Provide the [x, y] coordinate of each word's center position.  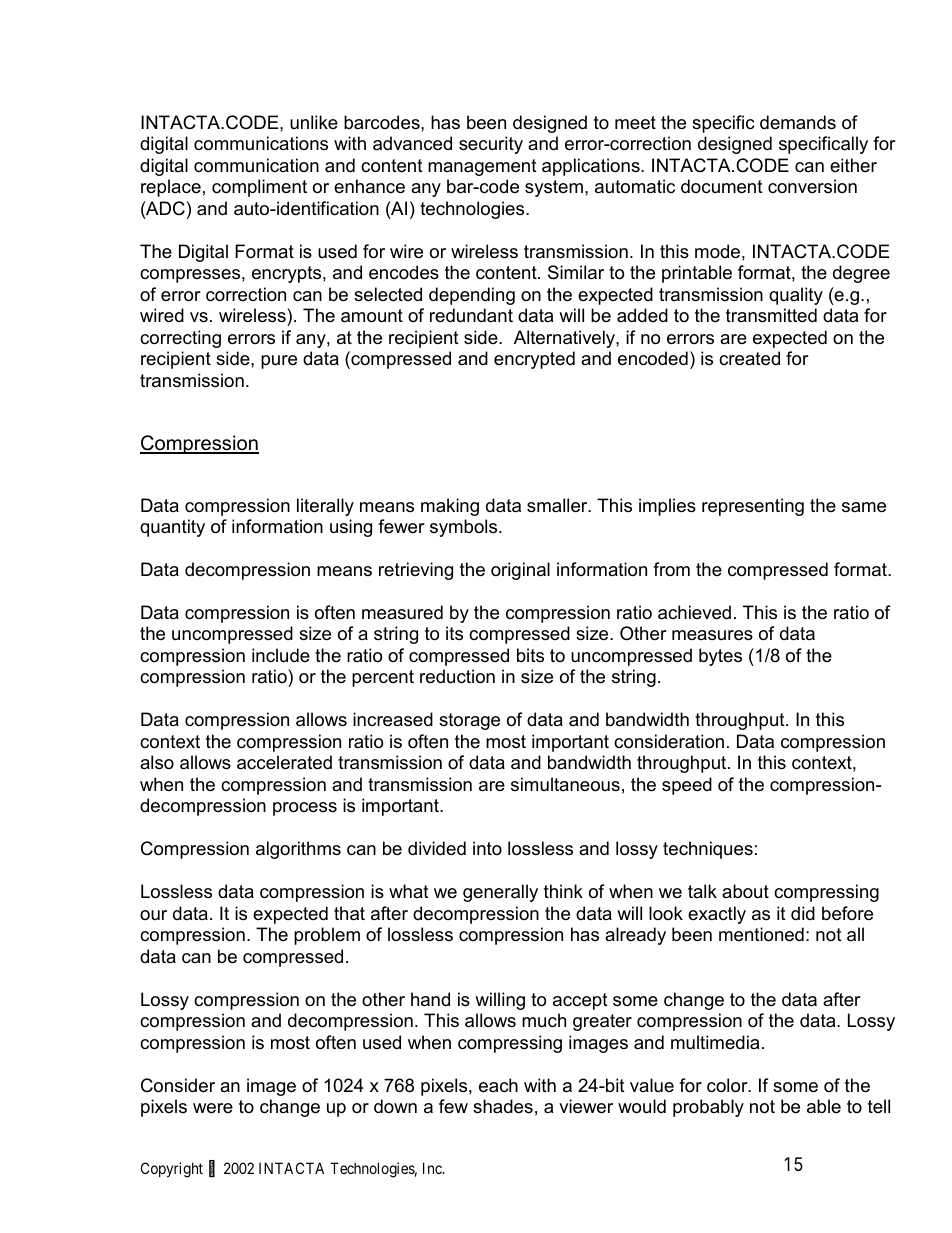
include [281, 655]
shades [503, 1106]
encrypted [534, 360]
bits [530, 655]
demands [798, 122]
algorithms [298, 850]
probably [708, 1108]
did [803, 913]
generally [500, 893]
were [213, 1108]
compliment [259, 188]
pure [279, 362]
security [491, 145]
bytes [720, 657]
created [749, 358]
